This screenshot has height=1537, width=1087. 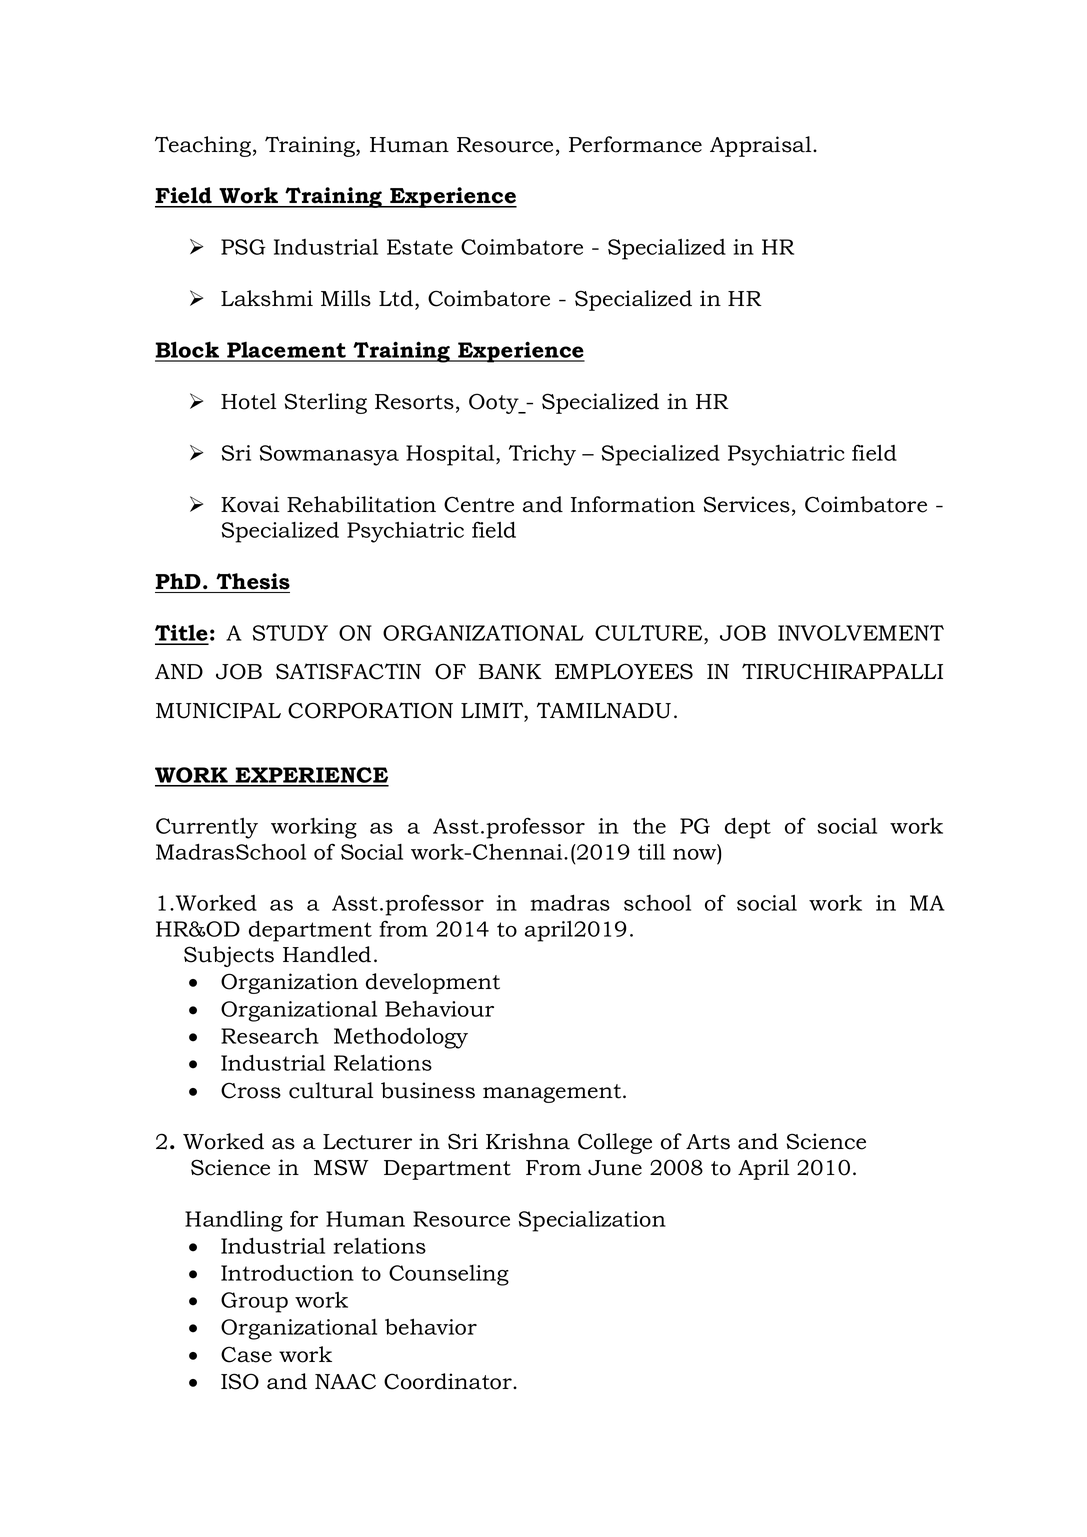 What do you see at coordinates (762, 146) in the screenshot?
I see `Appraisal` at bounding box center [762, 146].
